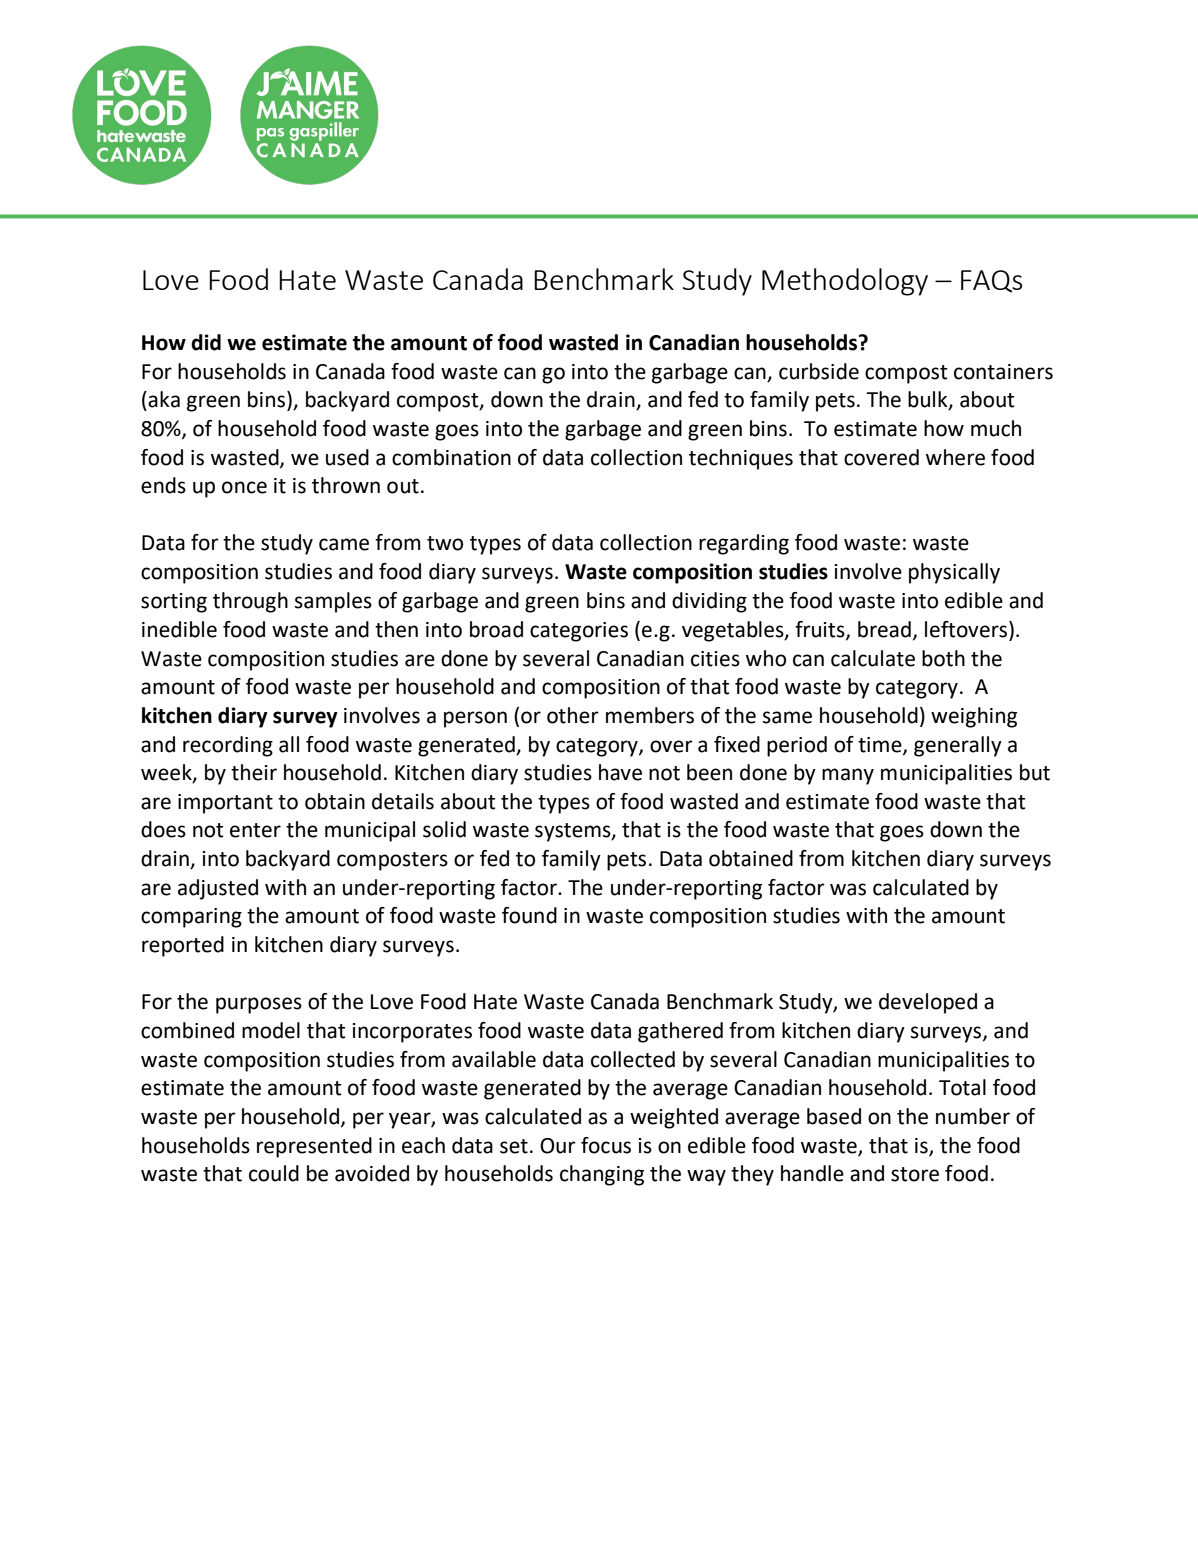 The image size is (1198, 1550). Describe the element at coordinates (958, 746) in the image. I see `generally` at that location.
